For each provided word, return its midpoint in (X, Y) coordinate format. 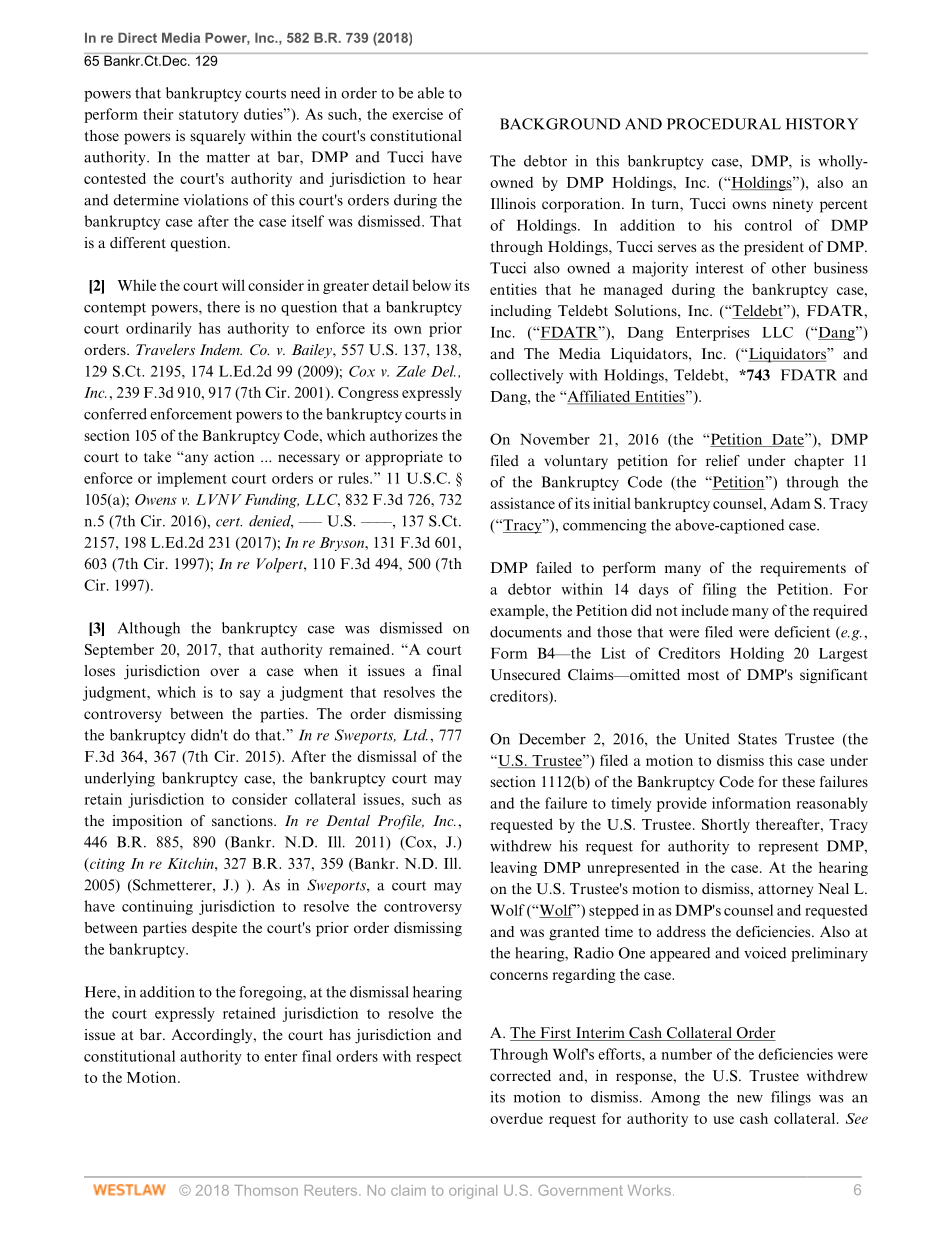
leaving (513, 868)
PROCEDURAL (724, 124)
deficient (802, 632)
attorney (785, 891)
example (518, 611)
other (789, 268)
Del (443, 371)
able (431, 93)
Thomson (266, 1190)
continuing (157, 907)
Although (149, 629)
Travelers (165, 349)
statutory (209, 116)
